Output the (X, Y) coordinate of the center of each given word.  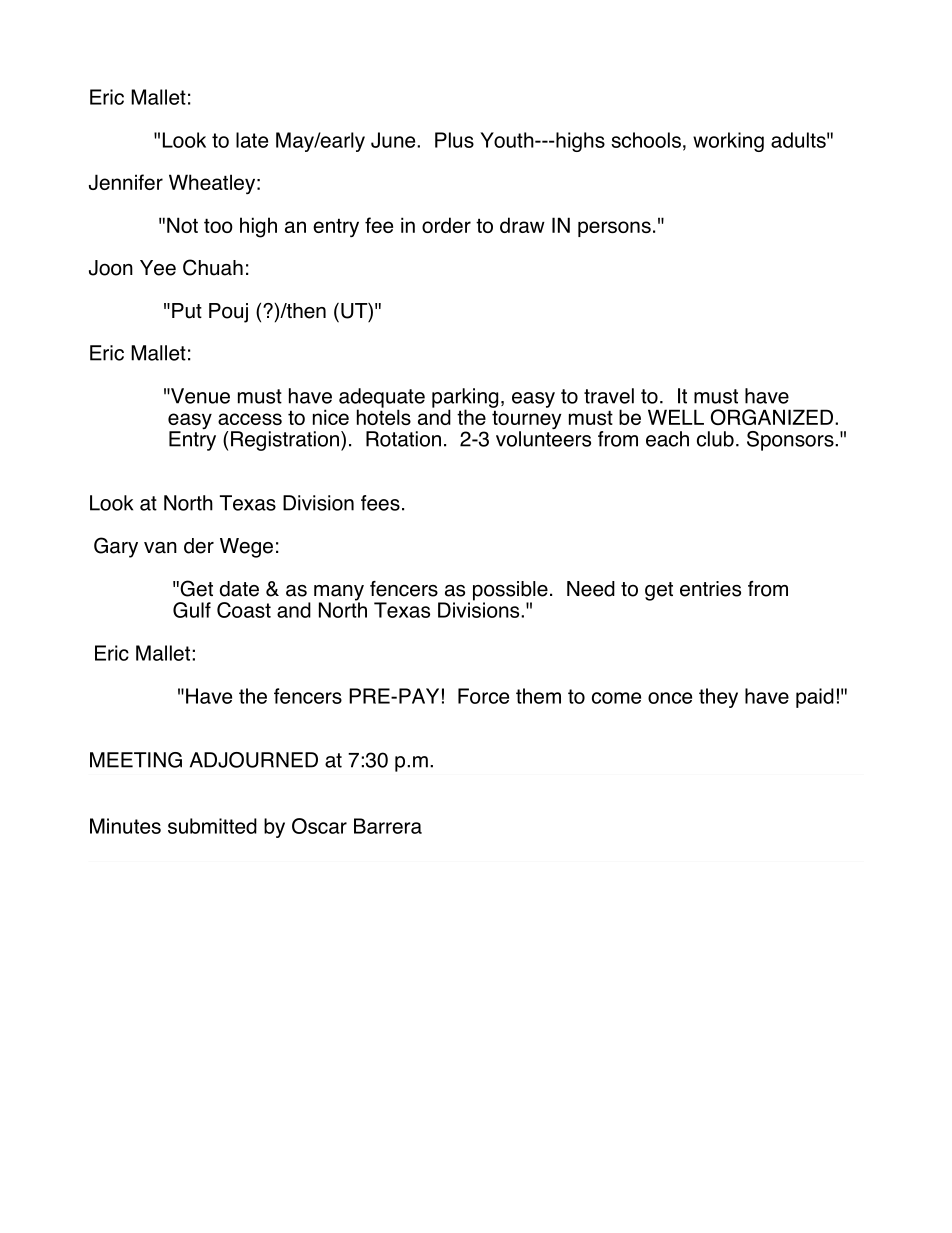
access (250, 419)
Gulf (192, 610)
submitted (212, 826)
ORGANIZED (772, 417)
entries (710, 589)
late (252, 140)
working (728, 142)
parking (465, 399)
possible (510, 592)
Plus (454, 140)
